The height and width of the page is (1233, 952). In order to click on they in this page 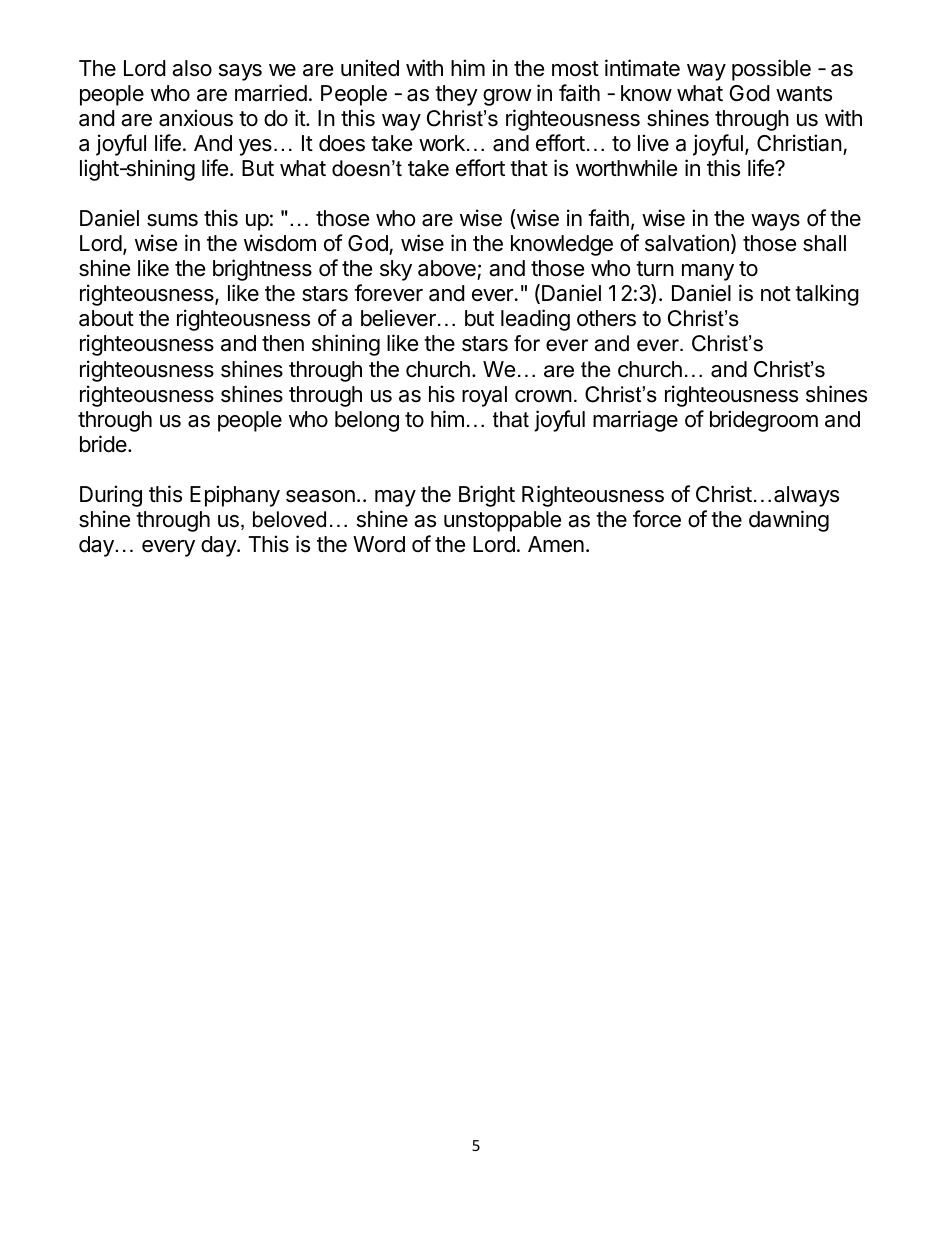, I will do `click(456, 95)`.
